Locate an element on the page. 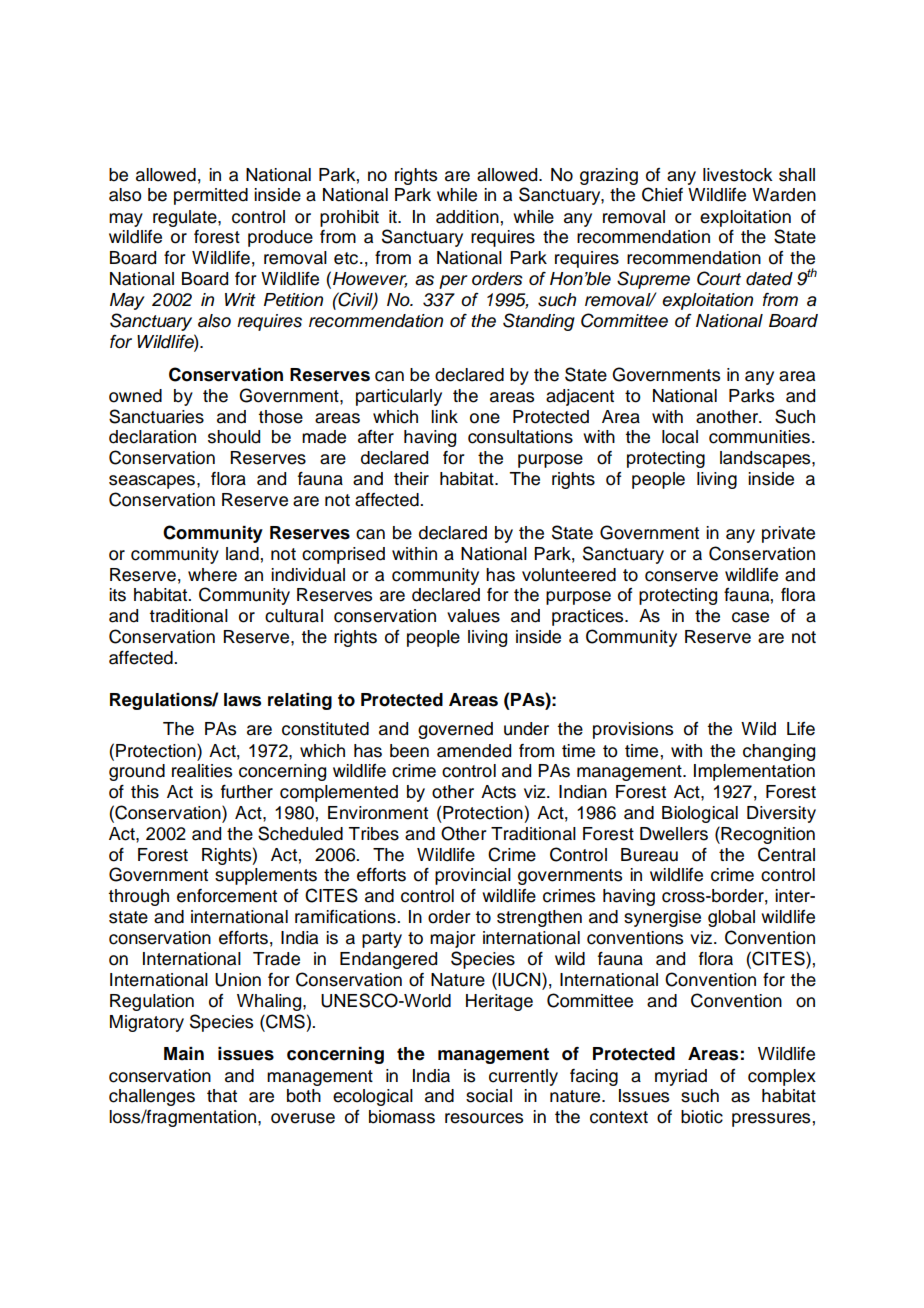 Image resolution: width=924 pixels, height=1308 pixels. Biological is located at coordinates (700, 814).
